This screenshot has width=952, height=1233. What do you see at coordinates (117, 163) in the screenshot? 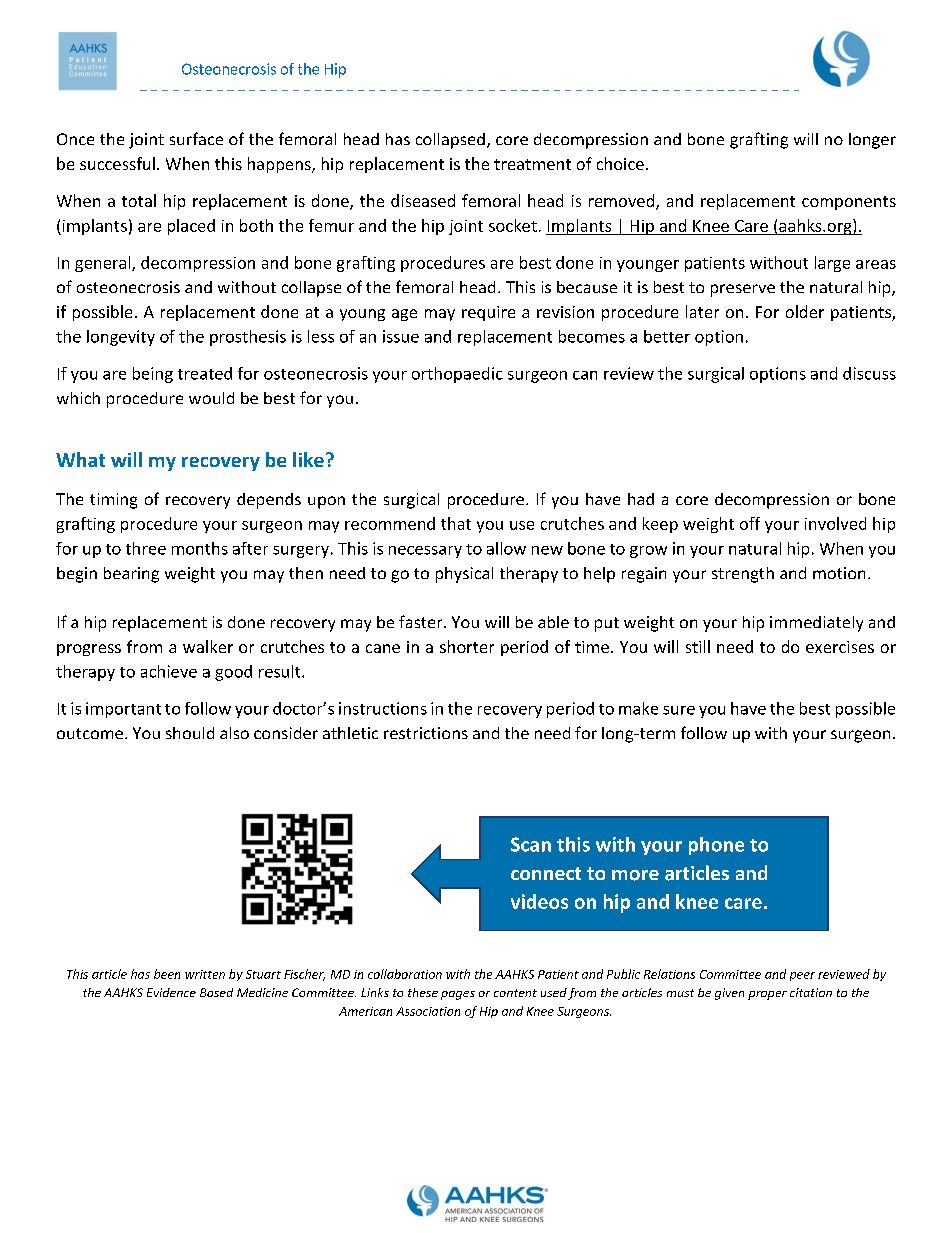
I see `successful` at bounding box center [117, 163].
